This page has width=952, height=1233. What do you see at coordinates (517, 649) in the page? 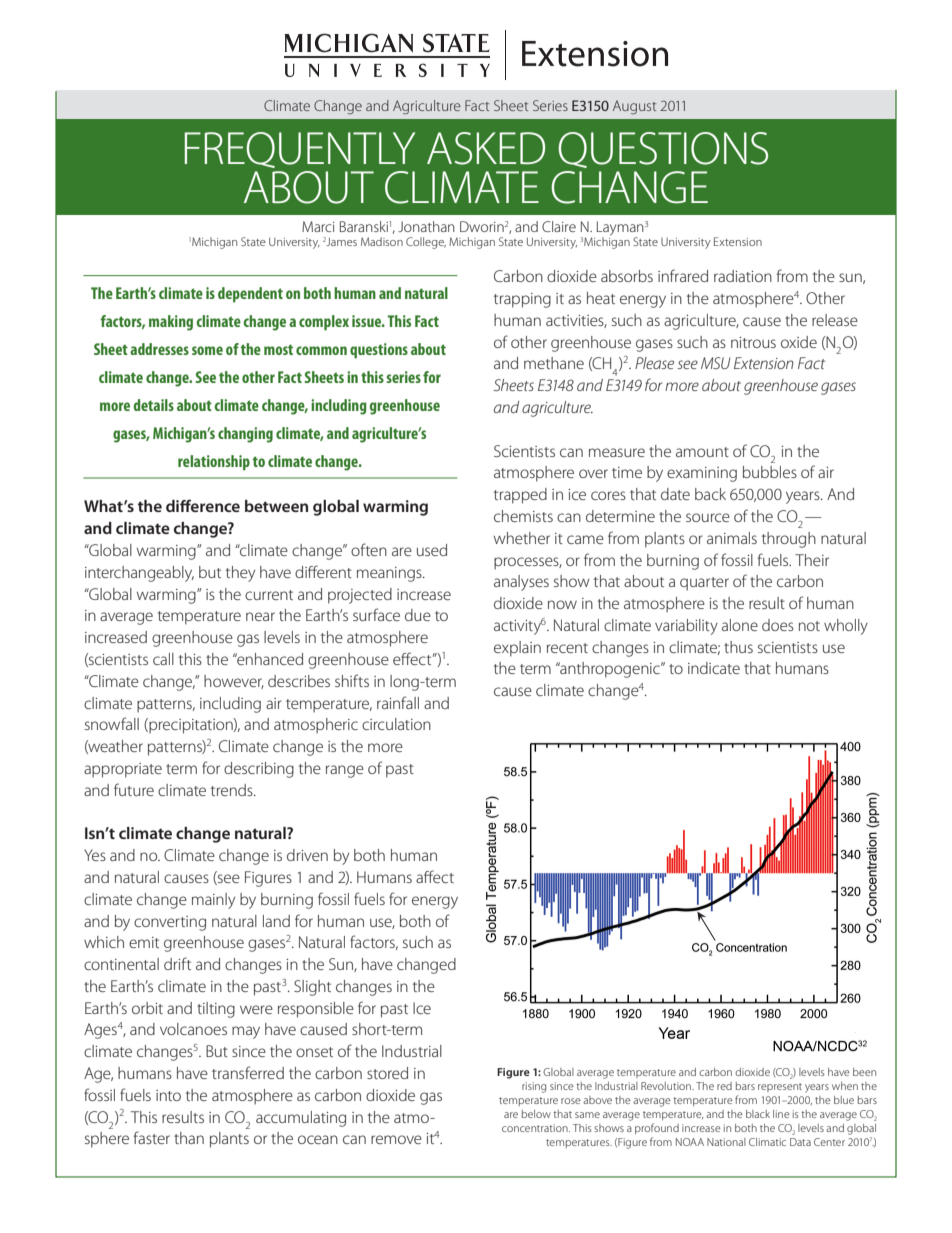
I see `explain` at bounding box center [517, 649].
